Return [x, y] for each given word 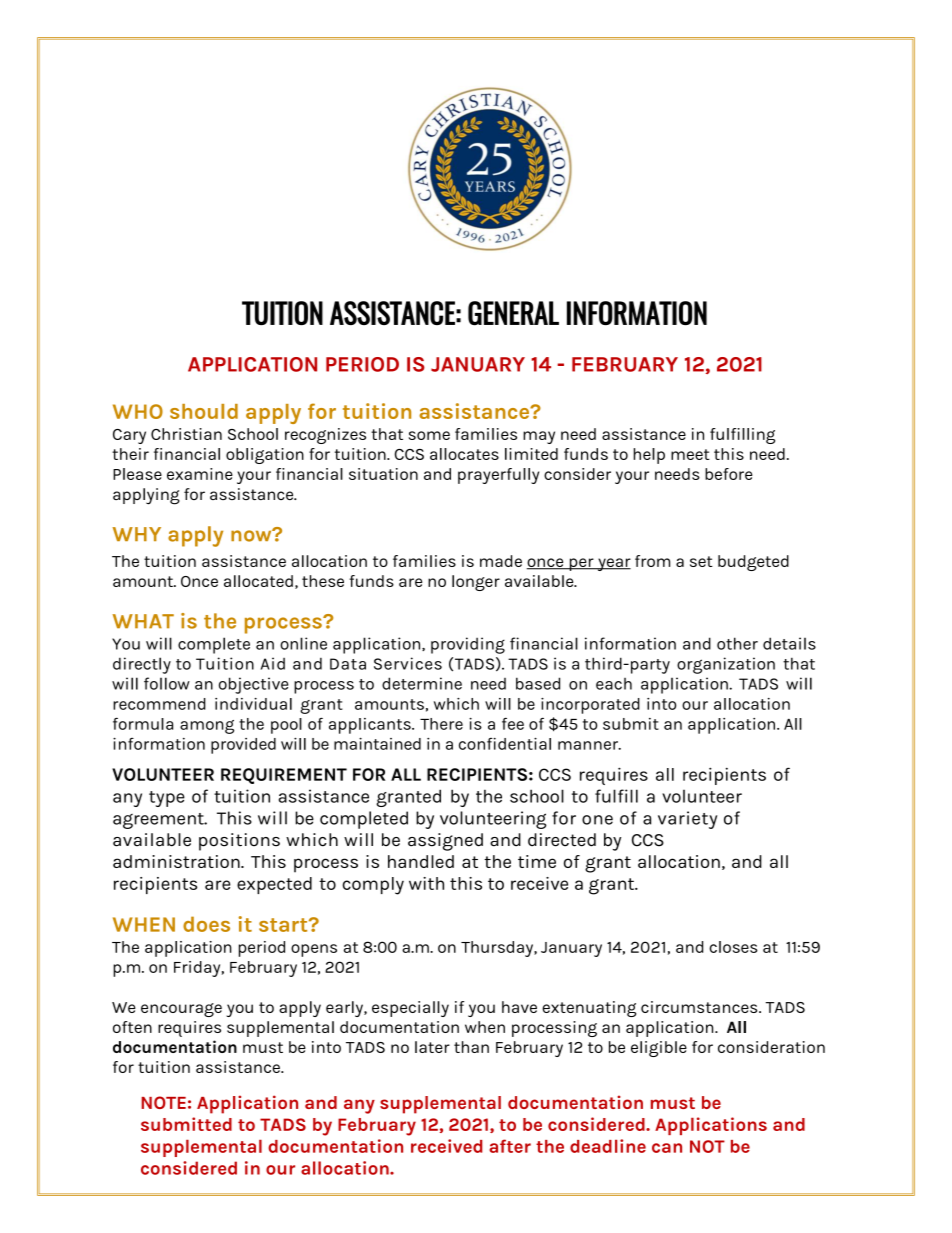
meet [690, 454]
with [426, 883]
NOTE [163, 1102]
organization [726, 665]
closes [733, 947]
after [510, 1146]
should [204, 411]
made [501, 561]
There [441, 724]
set [701, 561]
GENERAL [513, 313]
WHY [136, 534]
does [206, 924]
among [207, 727]
